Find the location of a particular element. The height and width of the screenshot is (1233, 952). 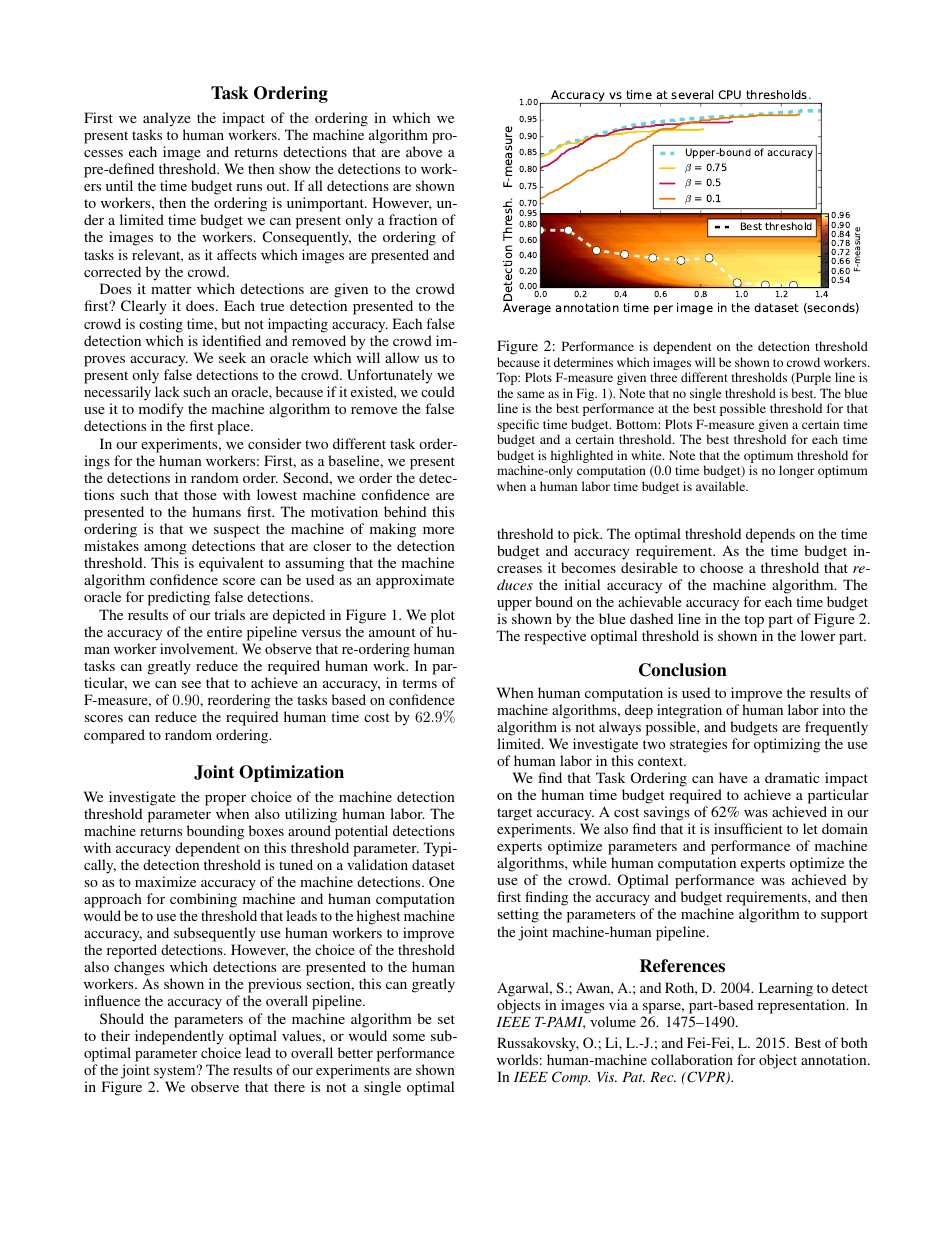

analyze is located at coordinates (167, 119).
